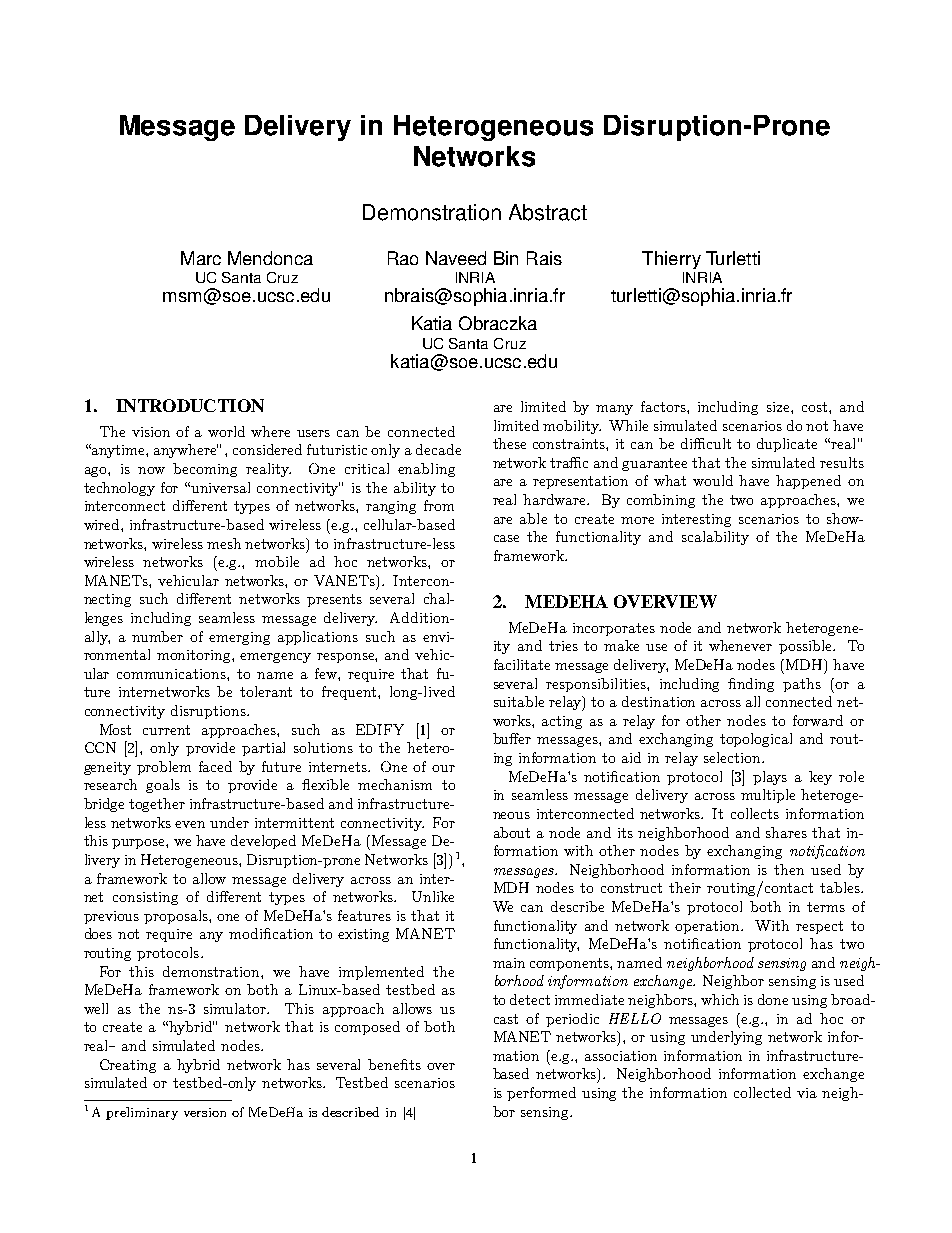 This screenshot has width=952, height=1233. What do you see at coordinates (439, 505) in the screenshot?
I see `from` at bounding box center [439, 505].
